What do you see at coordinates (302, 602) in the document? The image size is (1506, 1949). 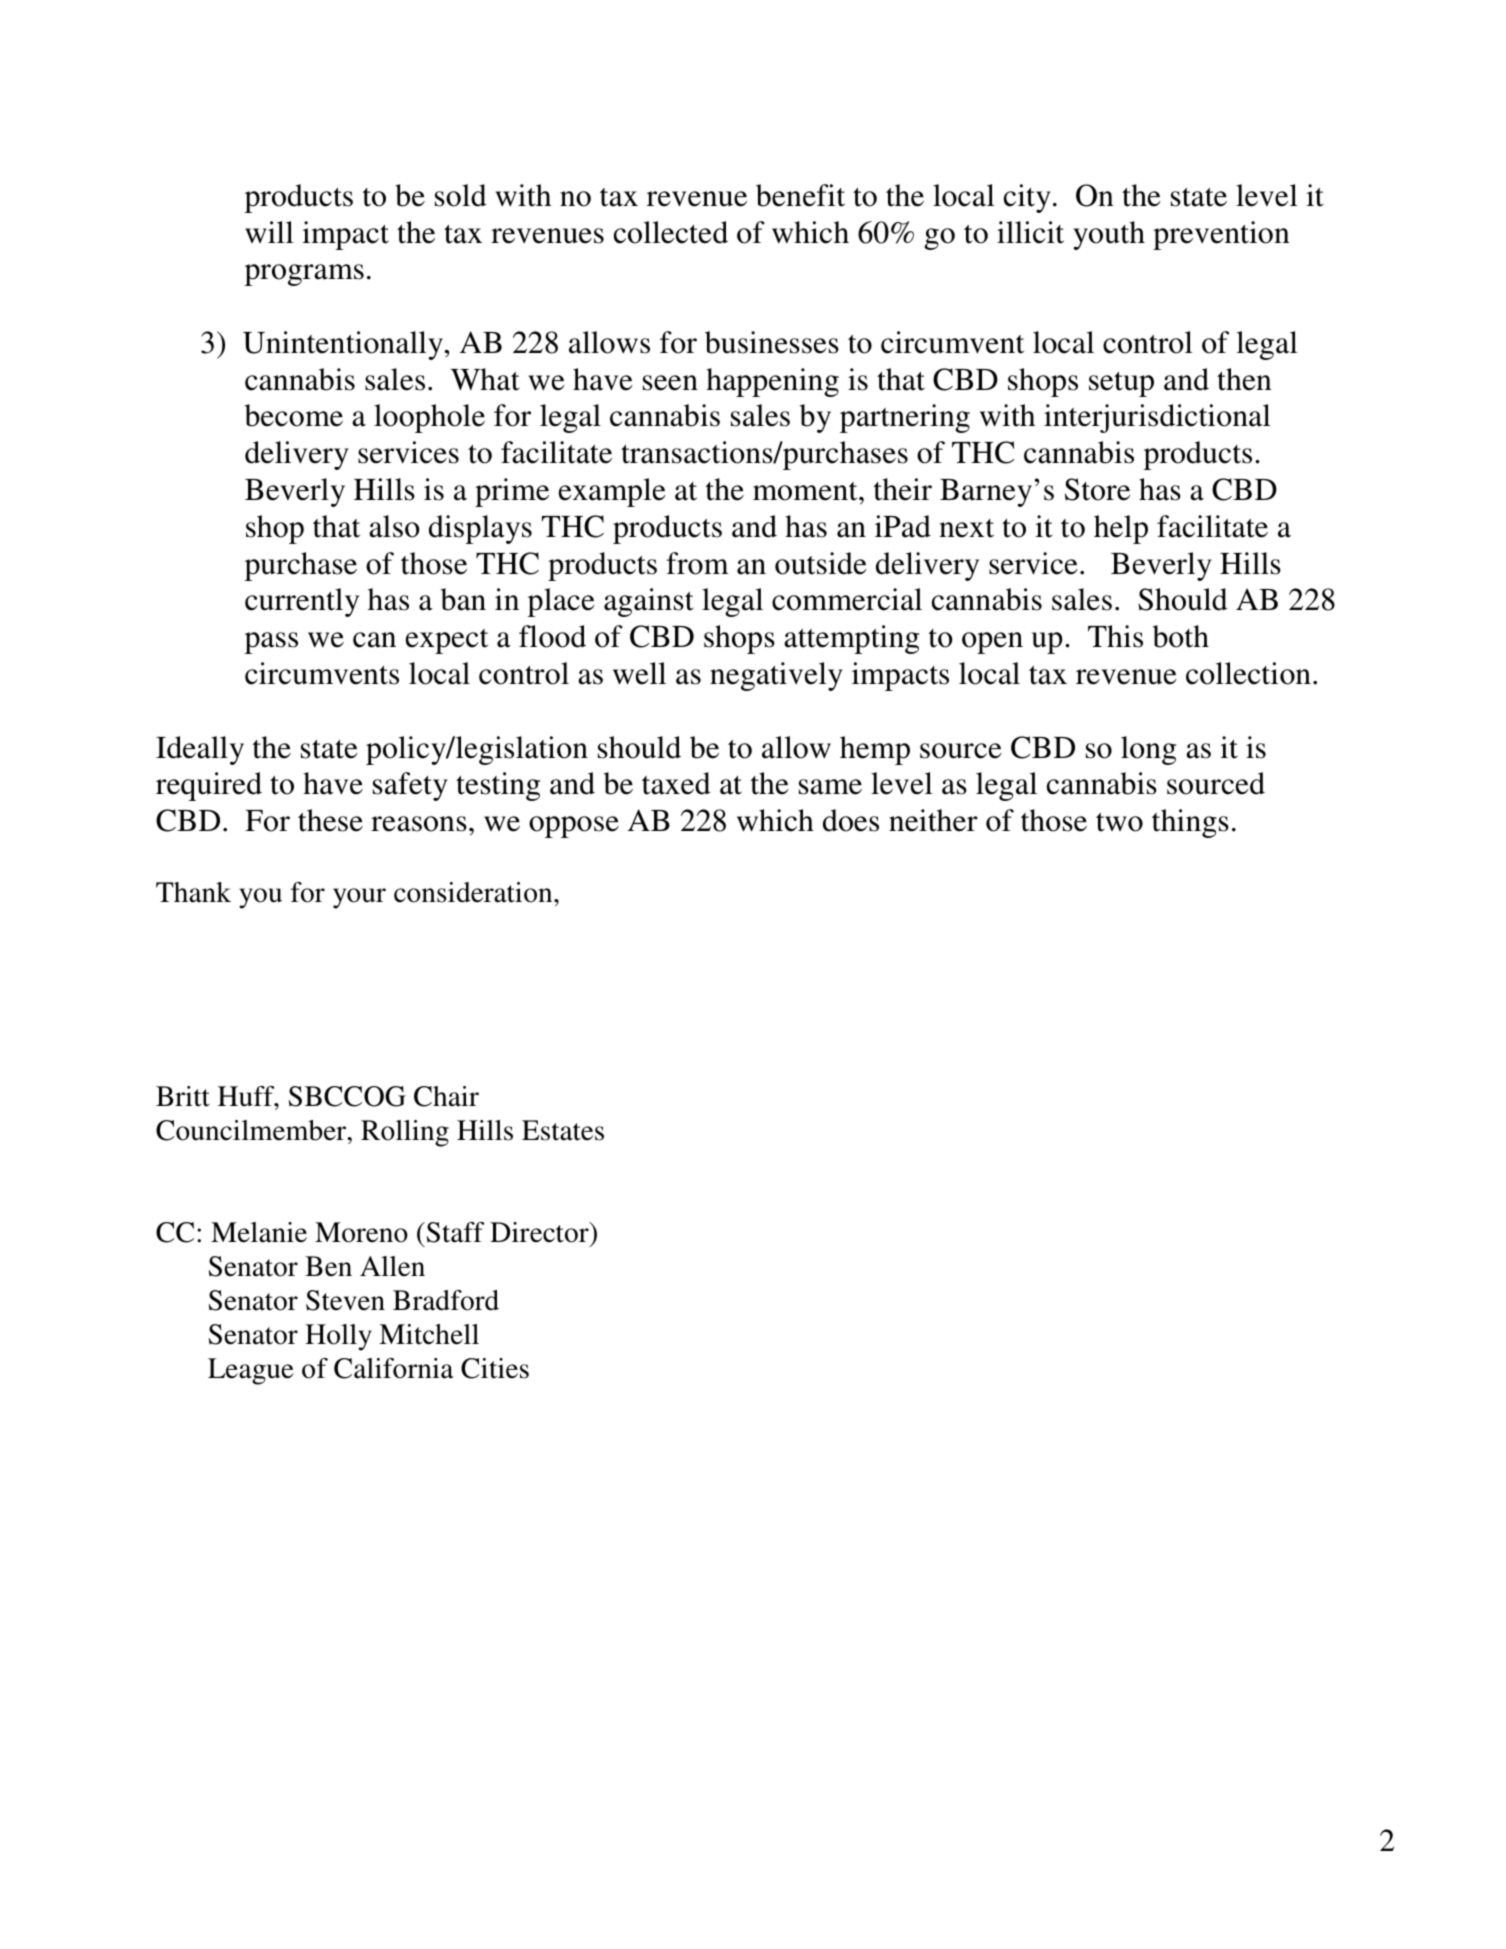 I see `currently` at bounding box center [302, 602].
